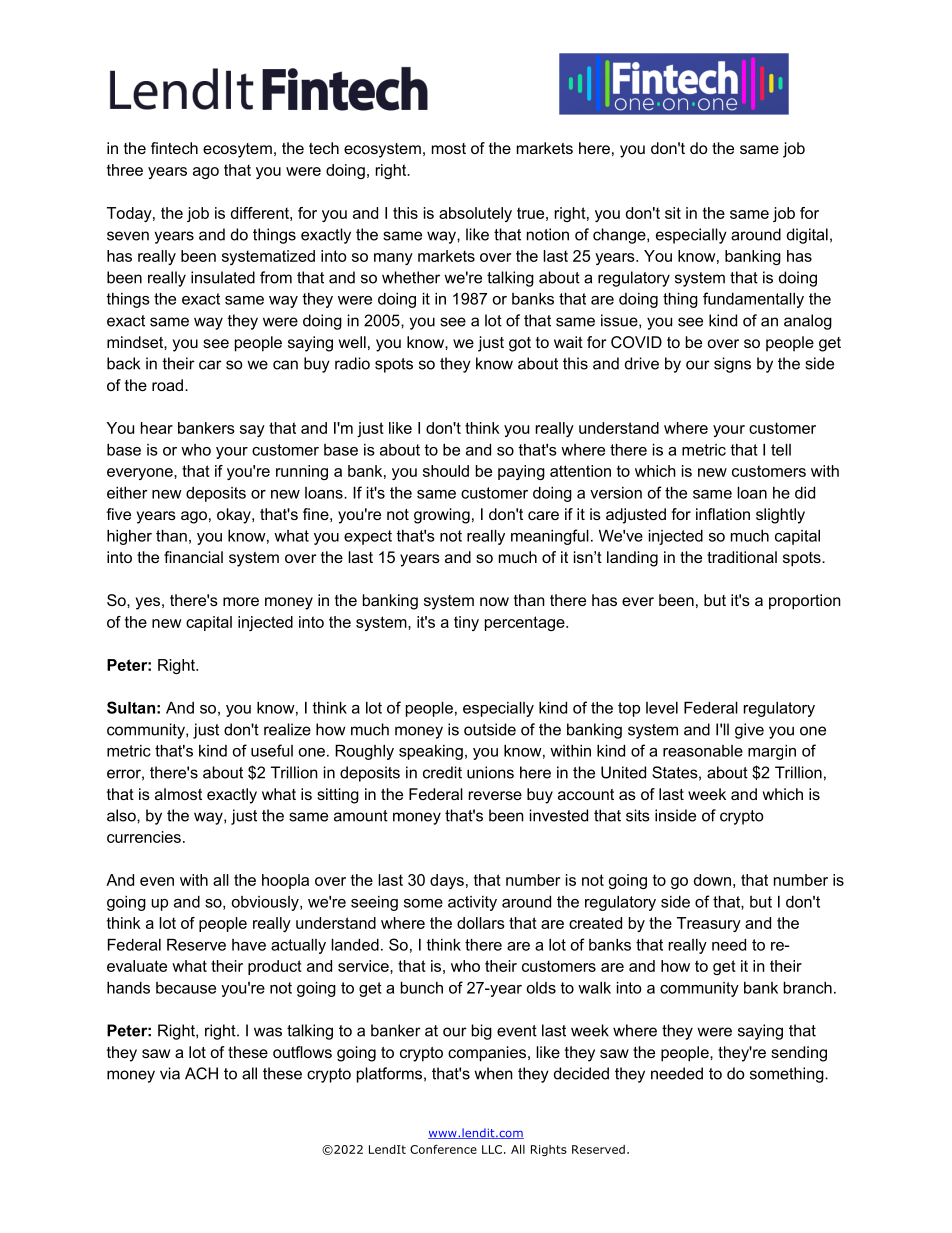 The image size is (952, 1233). Describe the element at coordinates (446, 471) in the screenshot. I see `should` at that location.
